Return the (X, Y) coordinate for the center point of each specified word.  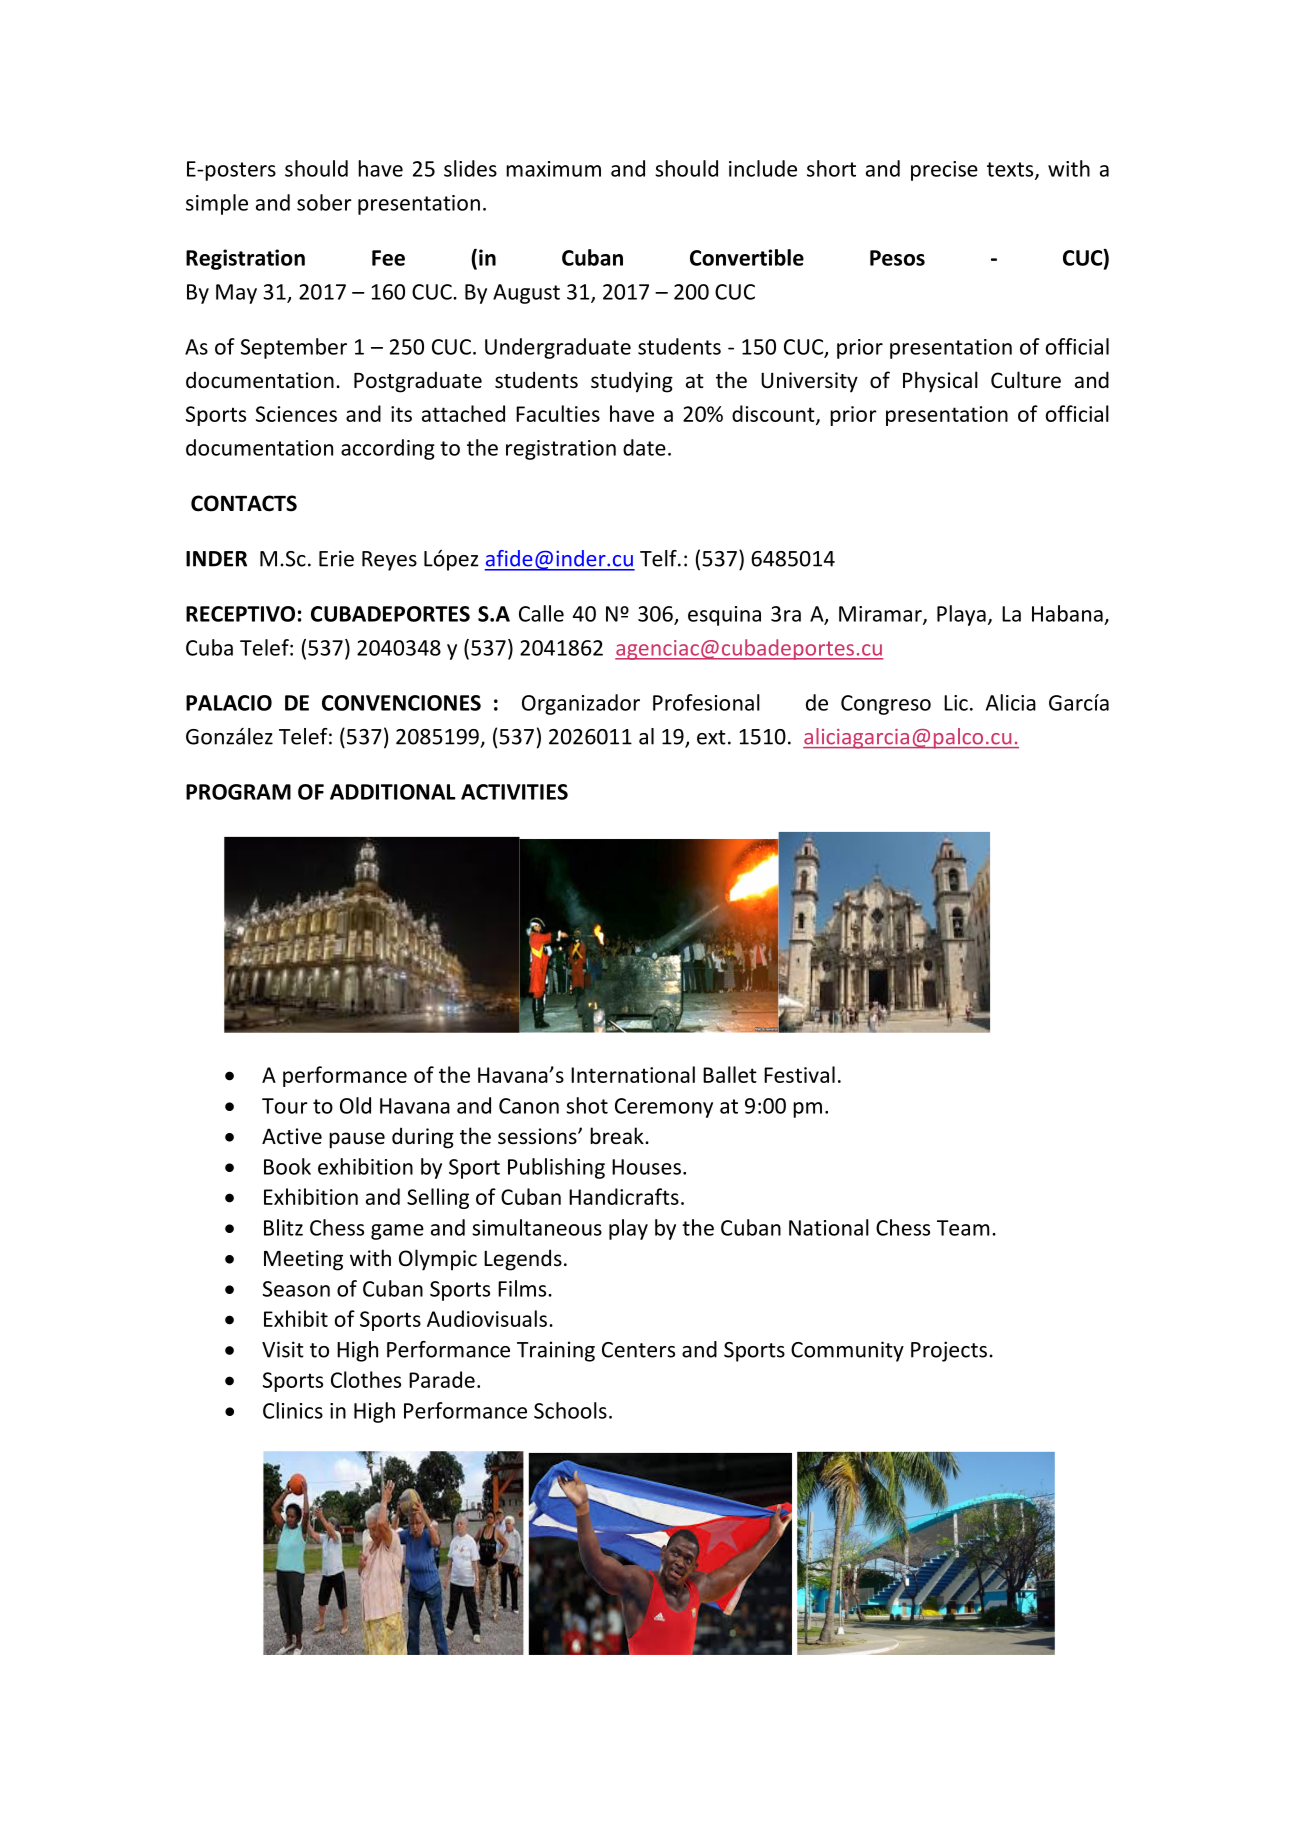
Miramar (881, 615)
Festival (799, 1074)
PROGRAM (238, 792)
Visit (283, 1349)
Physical (940, 382)
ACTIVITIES (514, 792)
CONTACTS (244, 503)
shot (587, 1105)
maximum (553, 169)
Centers (638, 1350)
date (644, 447)
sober (324, 202)
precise (944, 171)
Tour (285, 1106)
